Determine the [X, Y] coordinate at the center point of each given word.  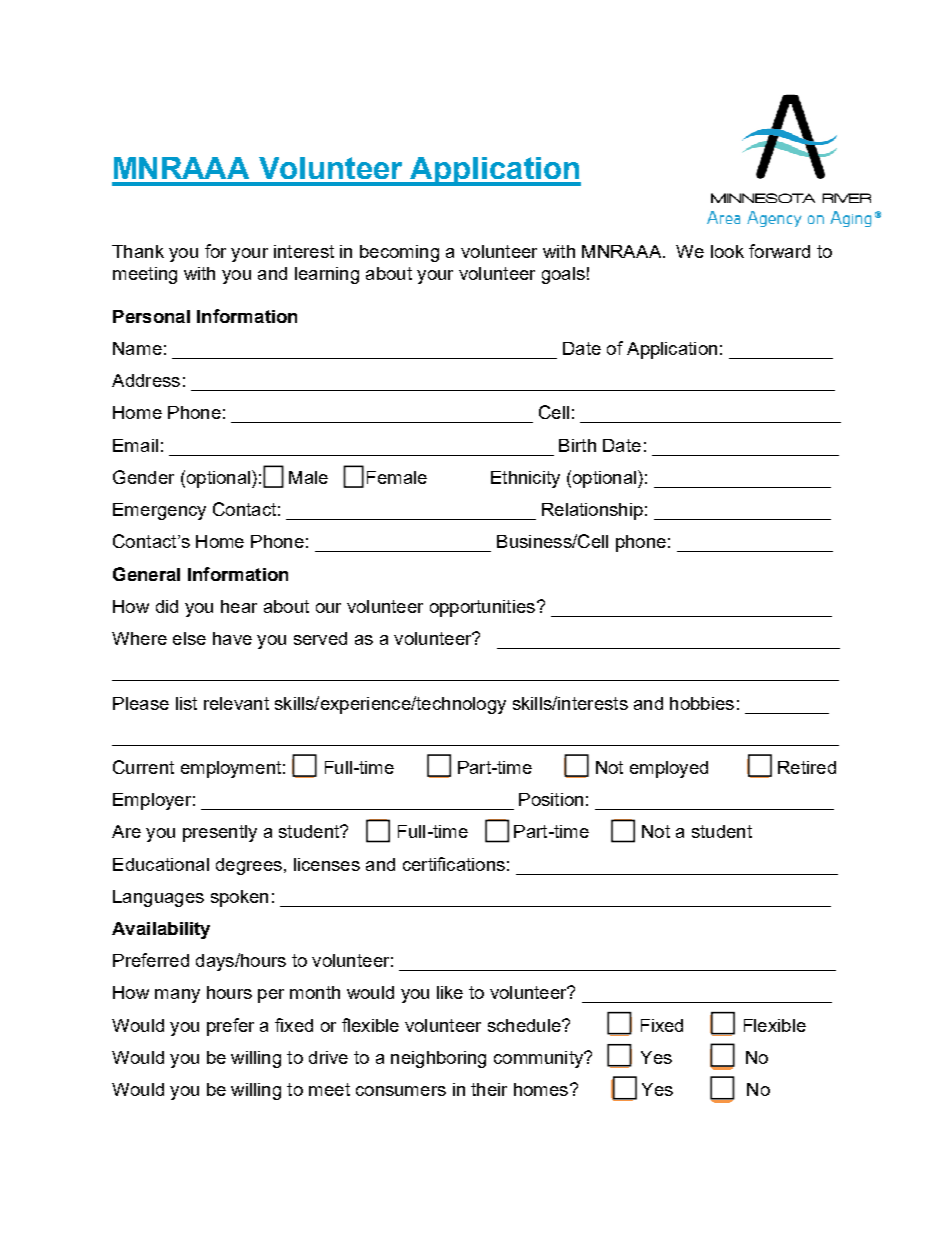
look [727, 251]
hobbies [702, 703]
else [189, 638]
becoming [399, 253]
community [539, 1059]
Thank [138, 251]
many [177, 996]
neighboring [438, 1059]
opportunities [482, 608]
